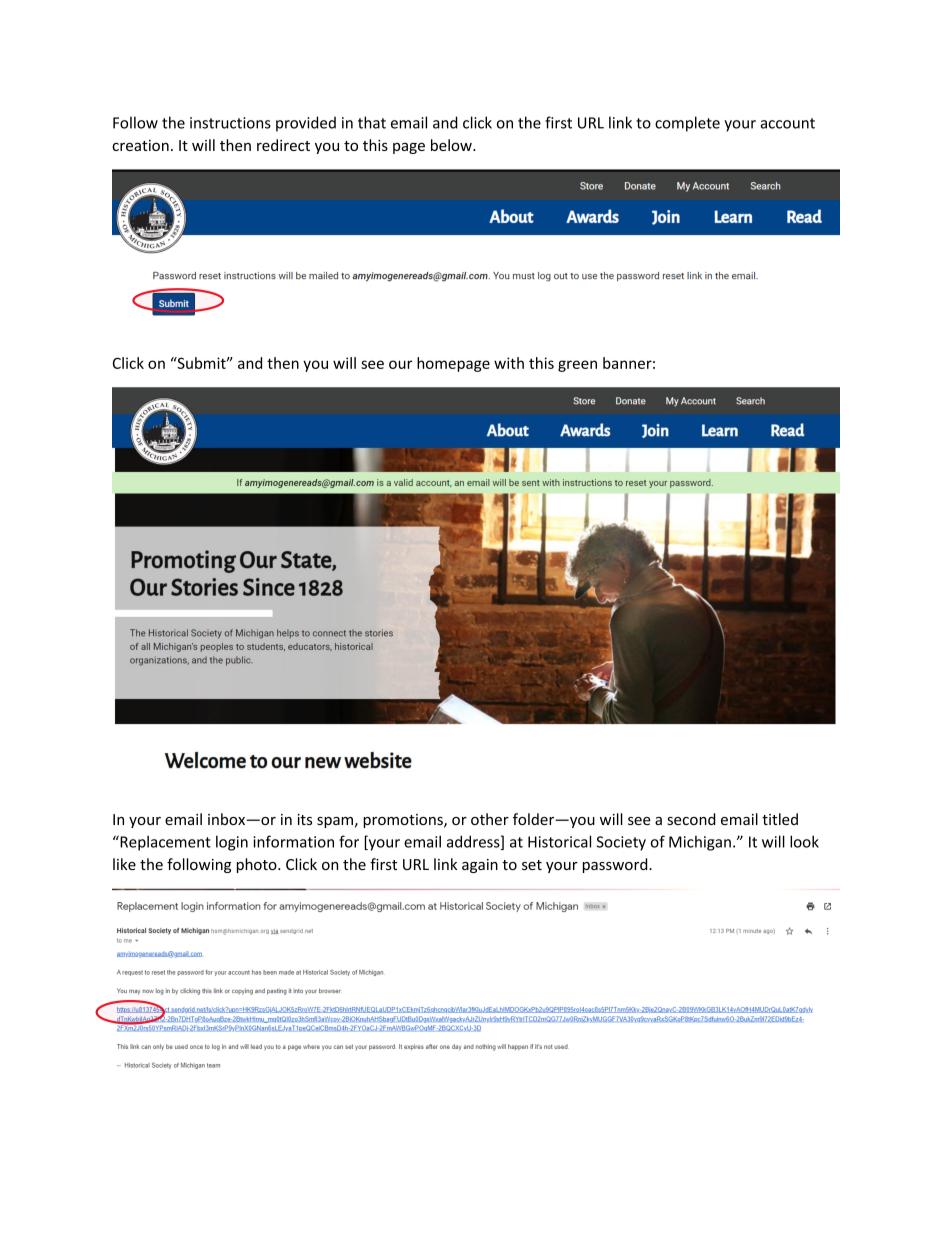 The width and height of the page is (952, 1233). Describe the element at coordinates (232, 843) in the page. I see `login` at that location.
